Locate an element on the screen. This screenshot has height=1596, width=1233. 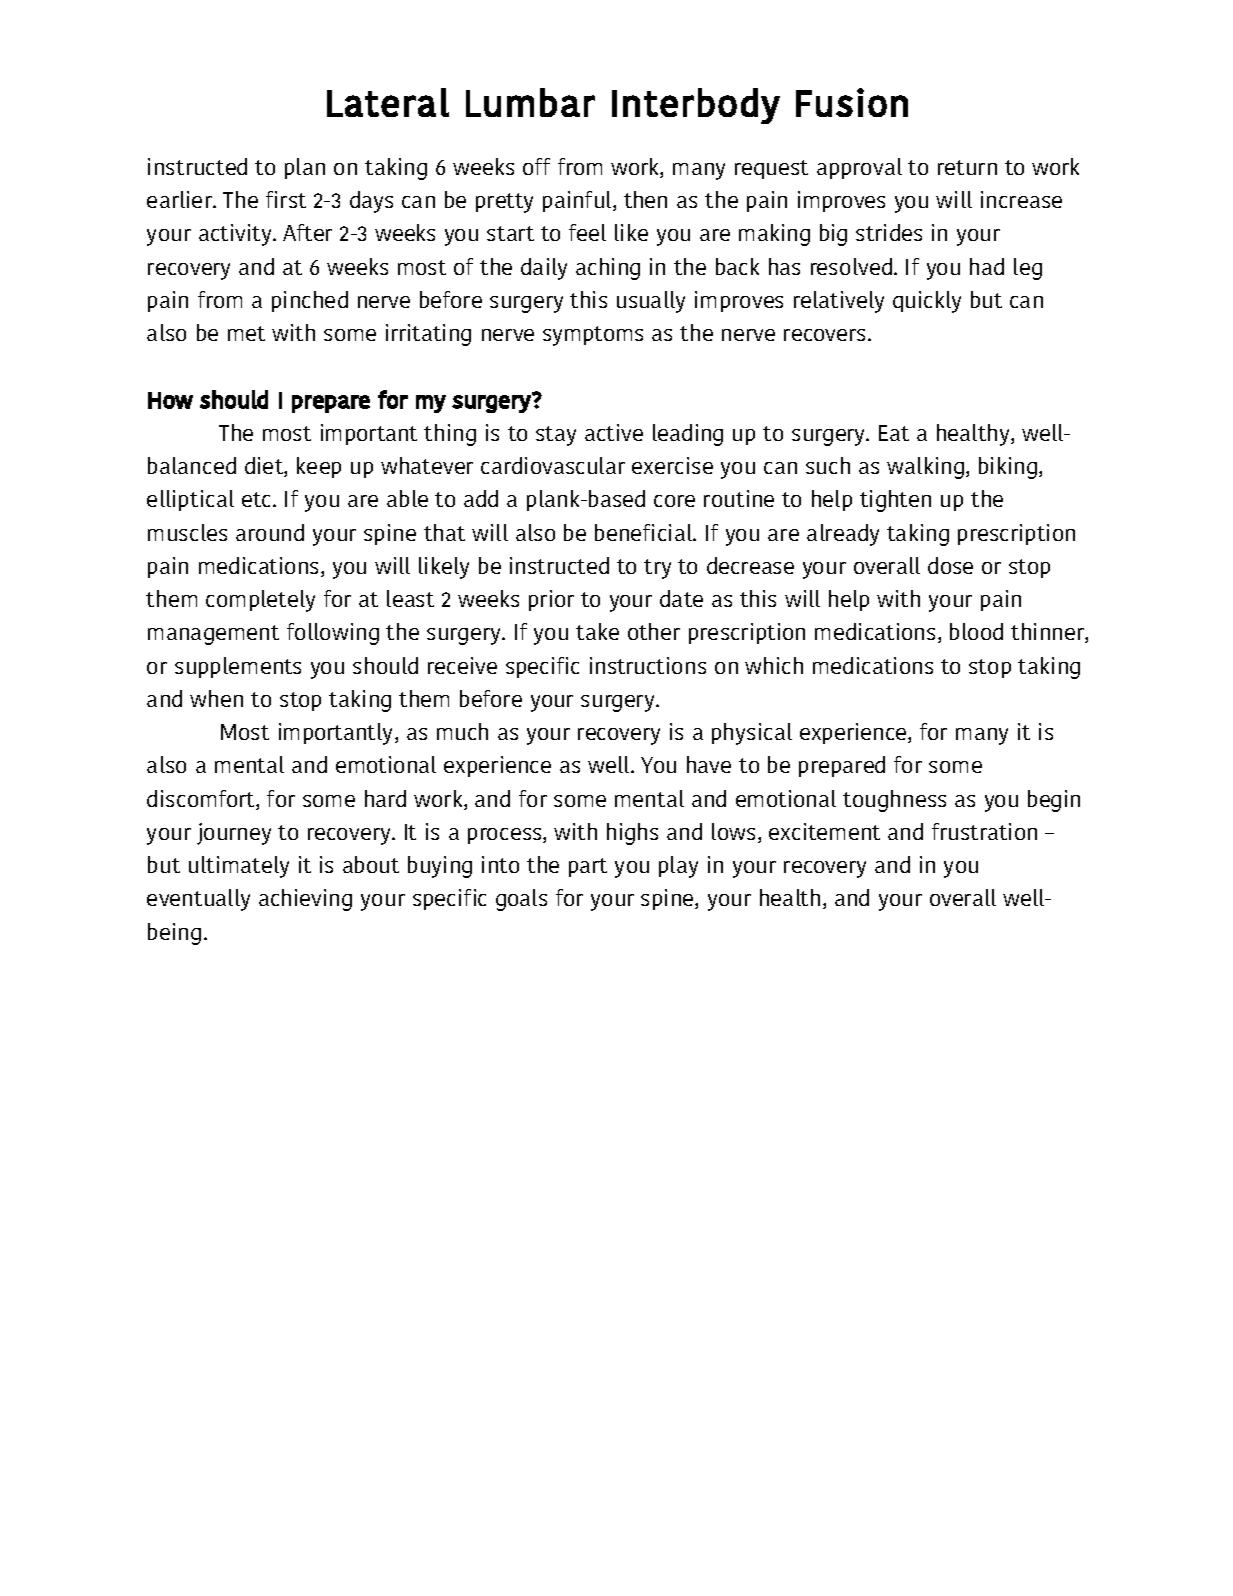
return is located at coordinates (967, 167).
